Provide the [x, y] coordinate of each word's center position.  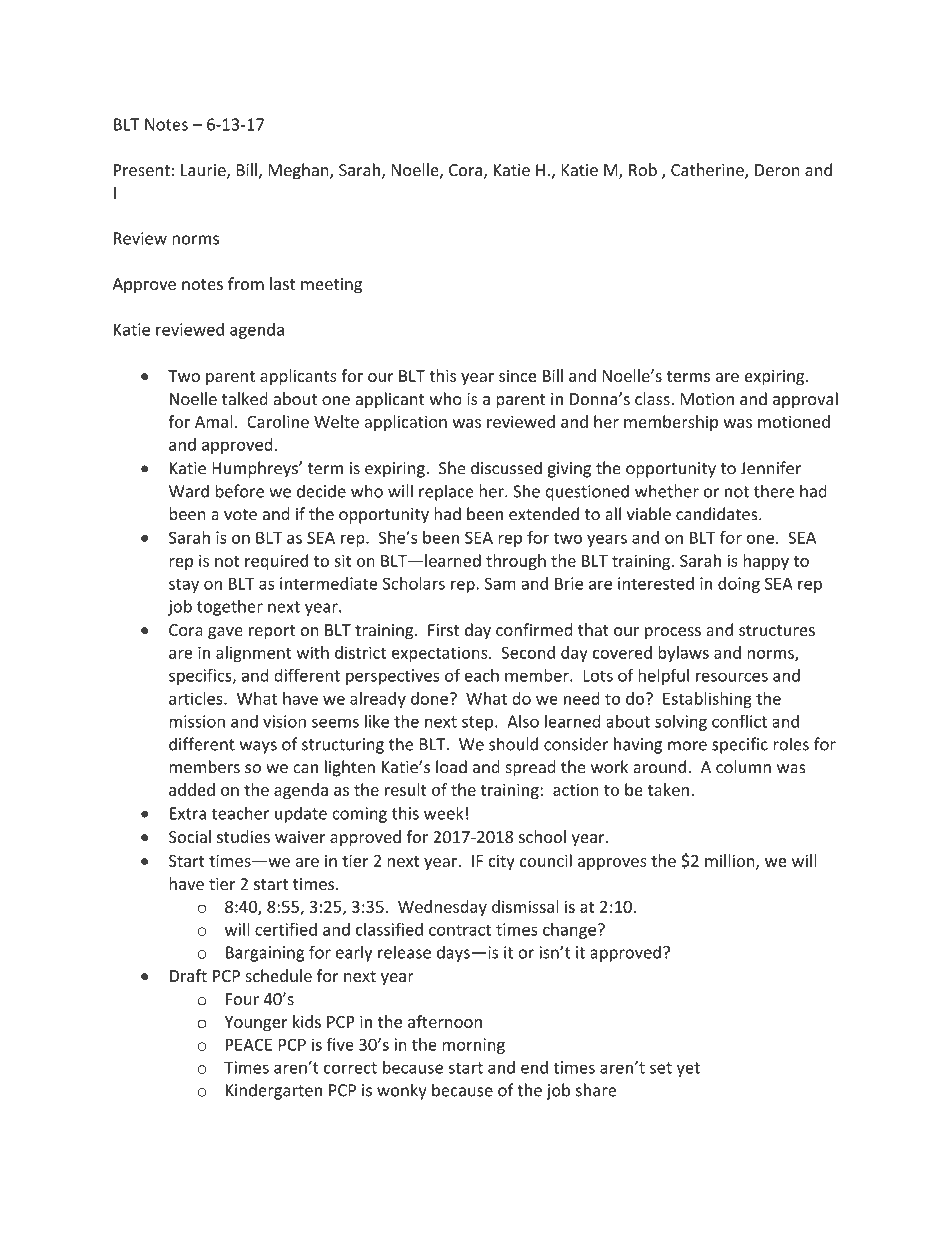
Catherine [708, 171]
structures [777, 630]
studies [243, 836]
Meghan [299, 171]
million [731, 861]
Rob [643, 169]
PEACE [249, 1044]
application [405, 423]
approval [805, 400]
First [444, 630]
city [501, 862]
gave [225, 633]
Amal [214, 421]
